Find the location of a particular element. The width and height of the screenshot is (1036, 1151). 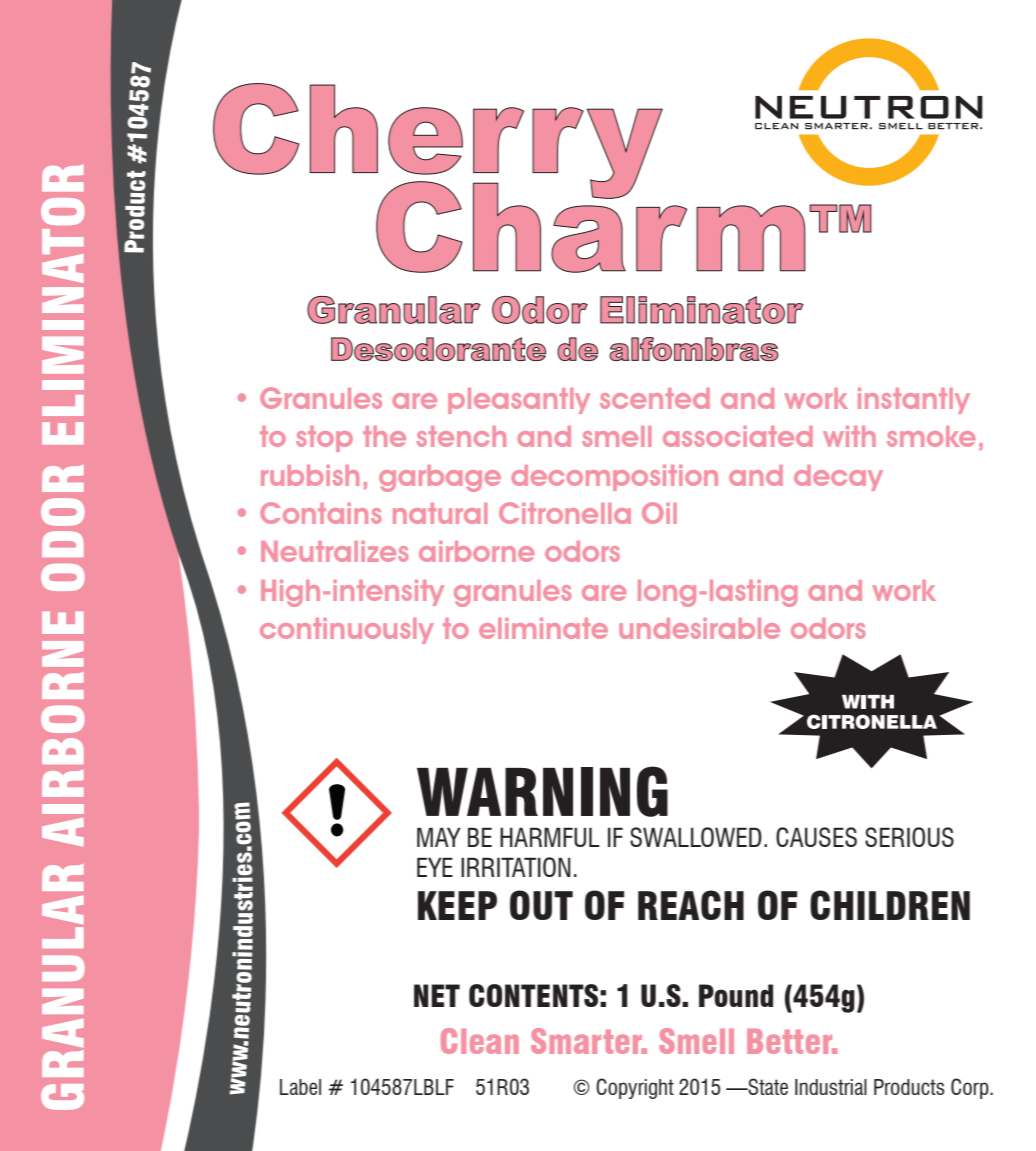

decay is located at coordinates (838, 478).
